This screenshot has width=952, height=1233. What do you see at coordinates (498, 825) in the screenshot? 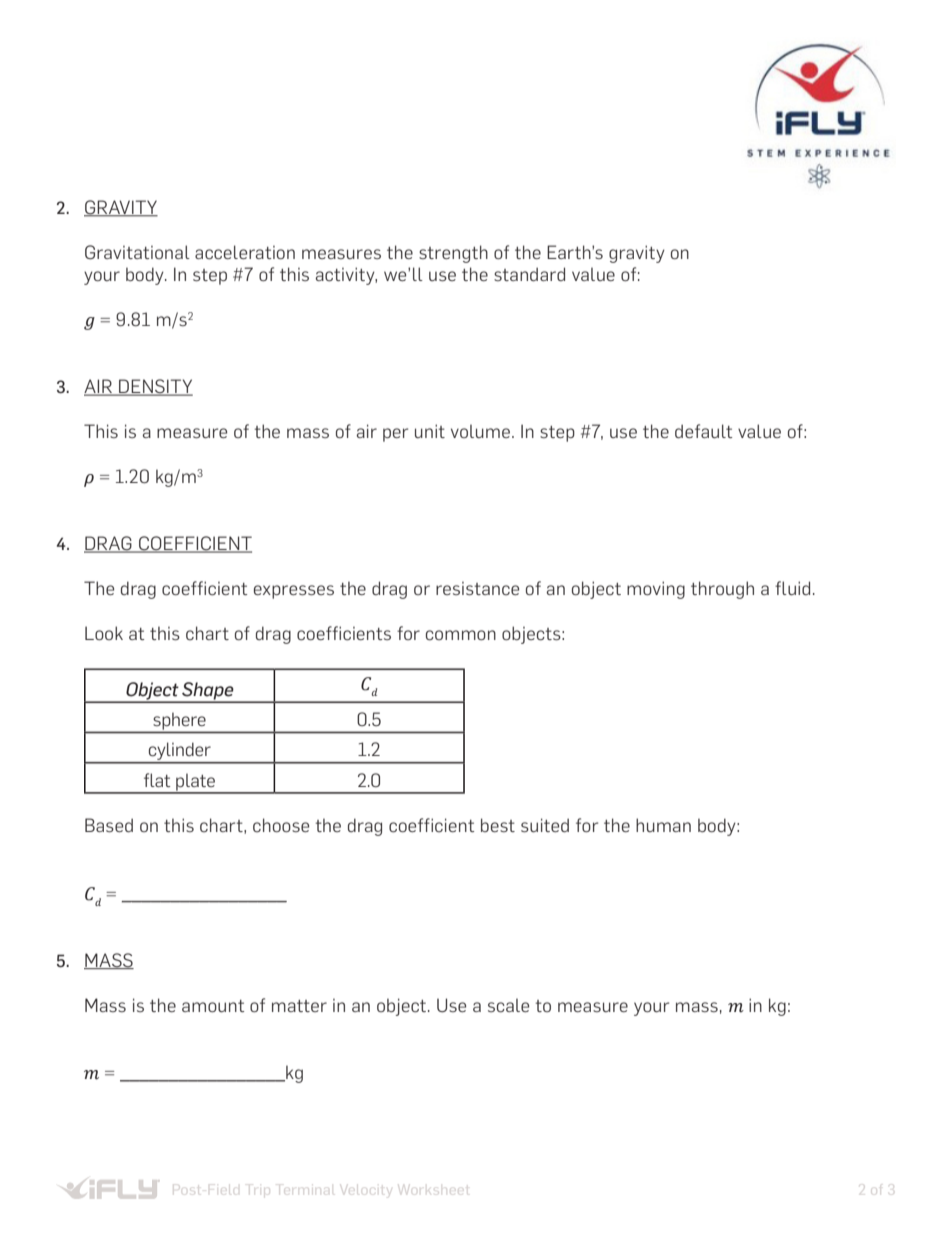
I see `best` at bounding box center [498, 825].
